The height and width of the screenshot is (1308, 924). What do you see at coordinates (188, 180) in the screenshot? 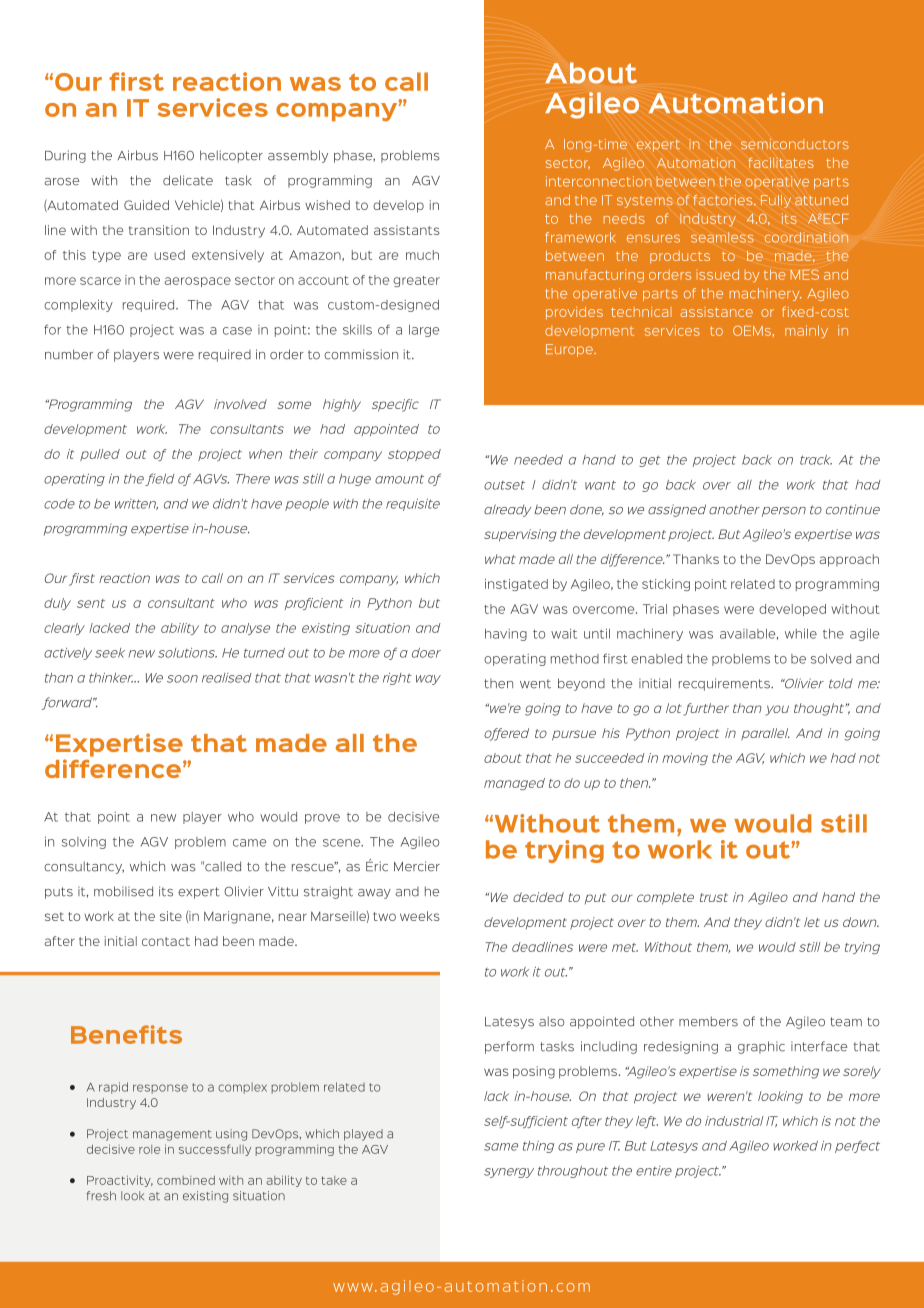
I see `delicate` at bounding box center [188, 180].
